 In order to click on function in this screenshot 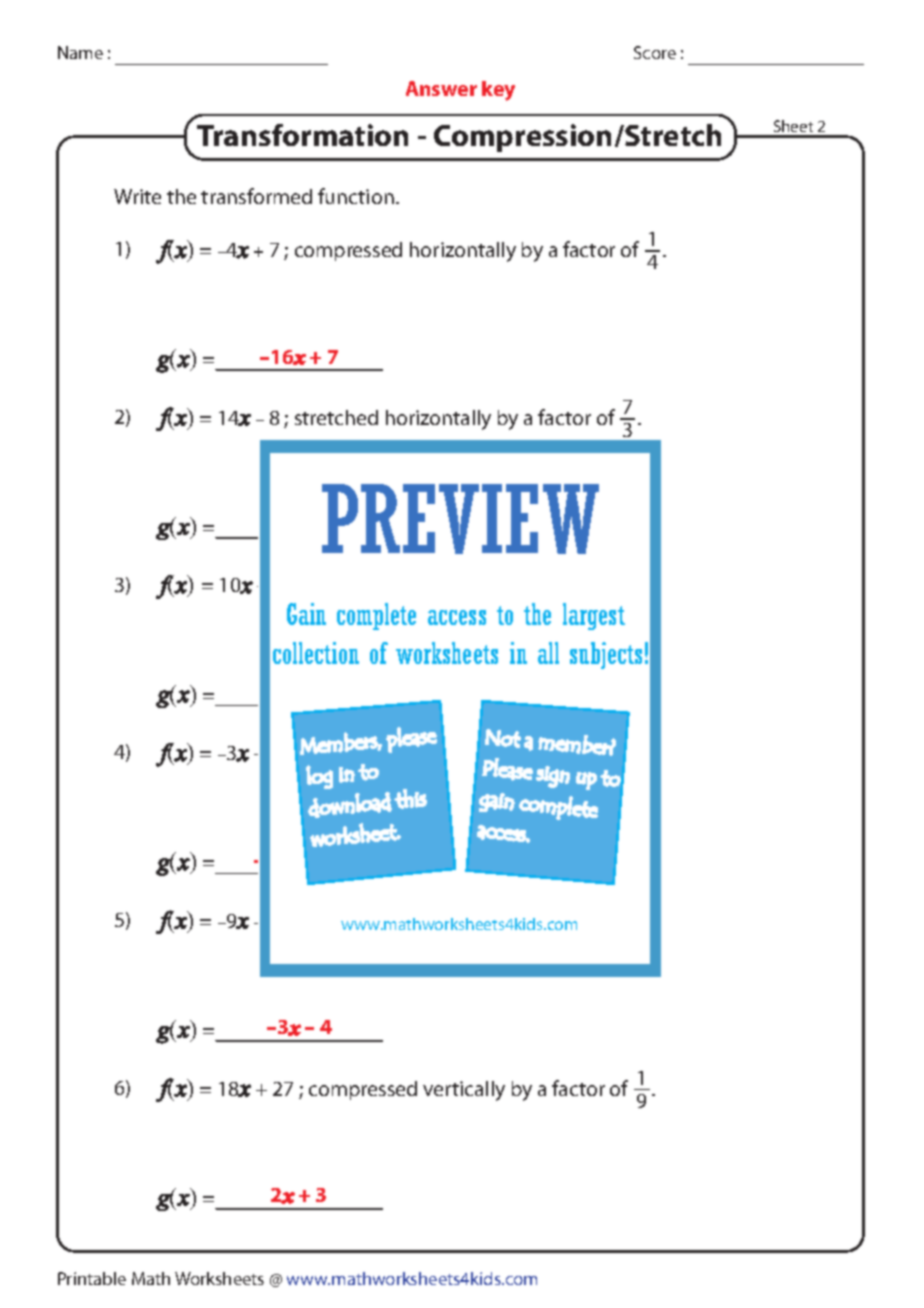, I will do `click(356, 196)`.
